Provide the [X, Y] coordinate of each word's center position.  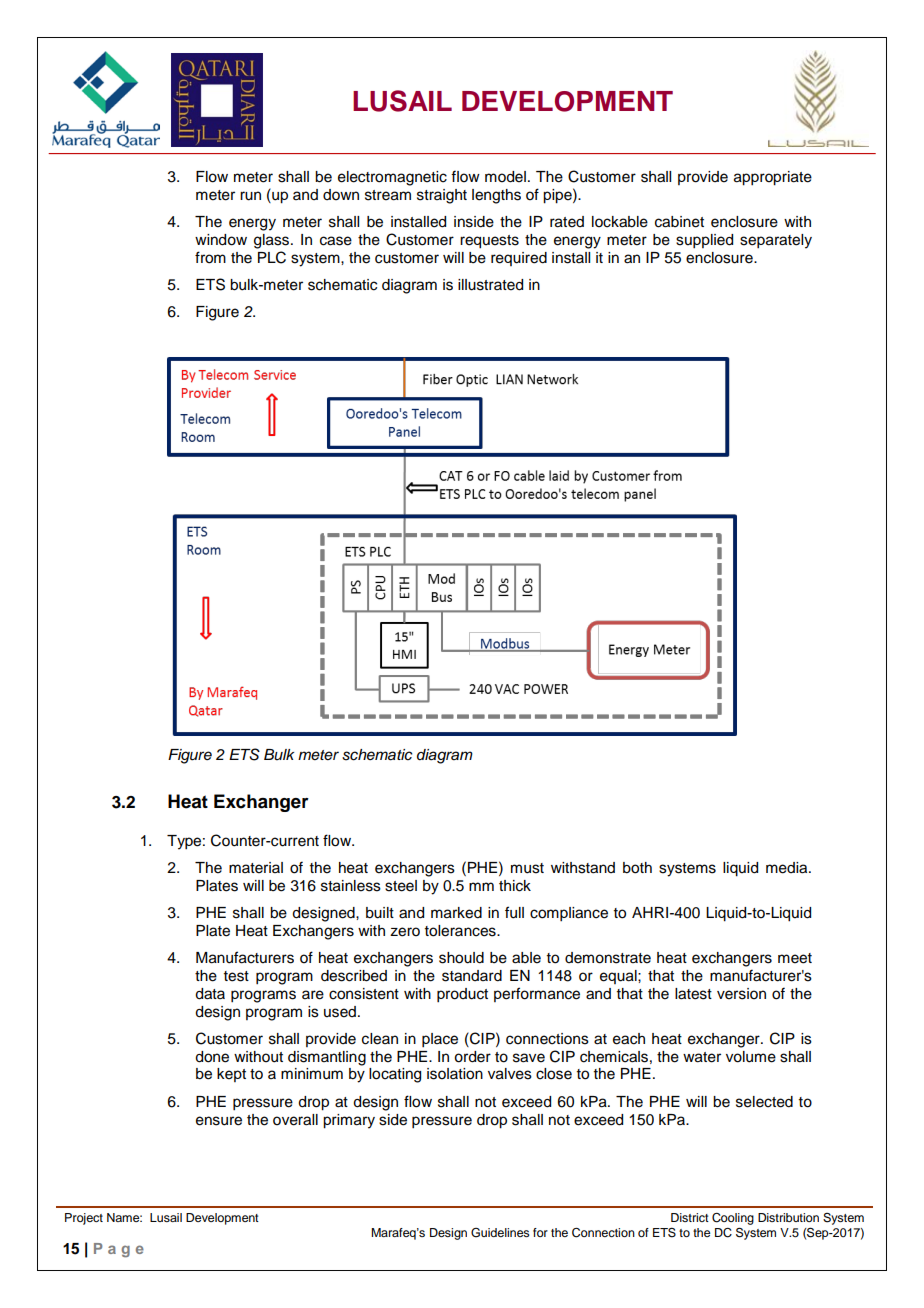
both [637, 868]
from [210, 257]
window [221, 240]
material [256, 868]
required [519, 259]
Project [84, 1219]
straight [442, 196]
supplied [704, 241]
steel [401, 886]
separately [776, 241]
